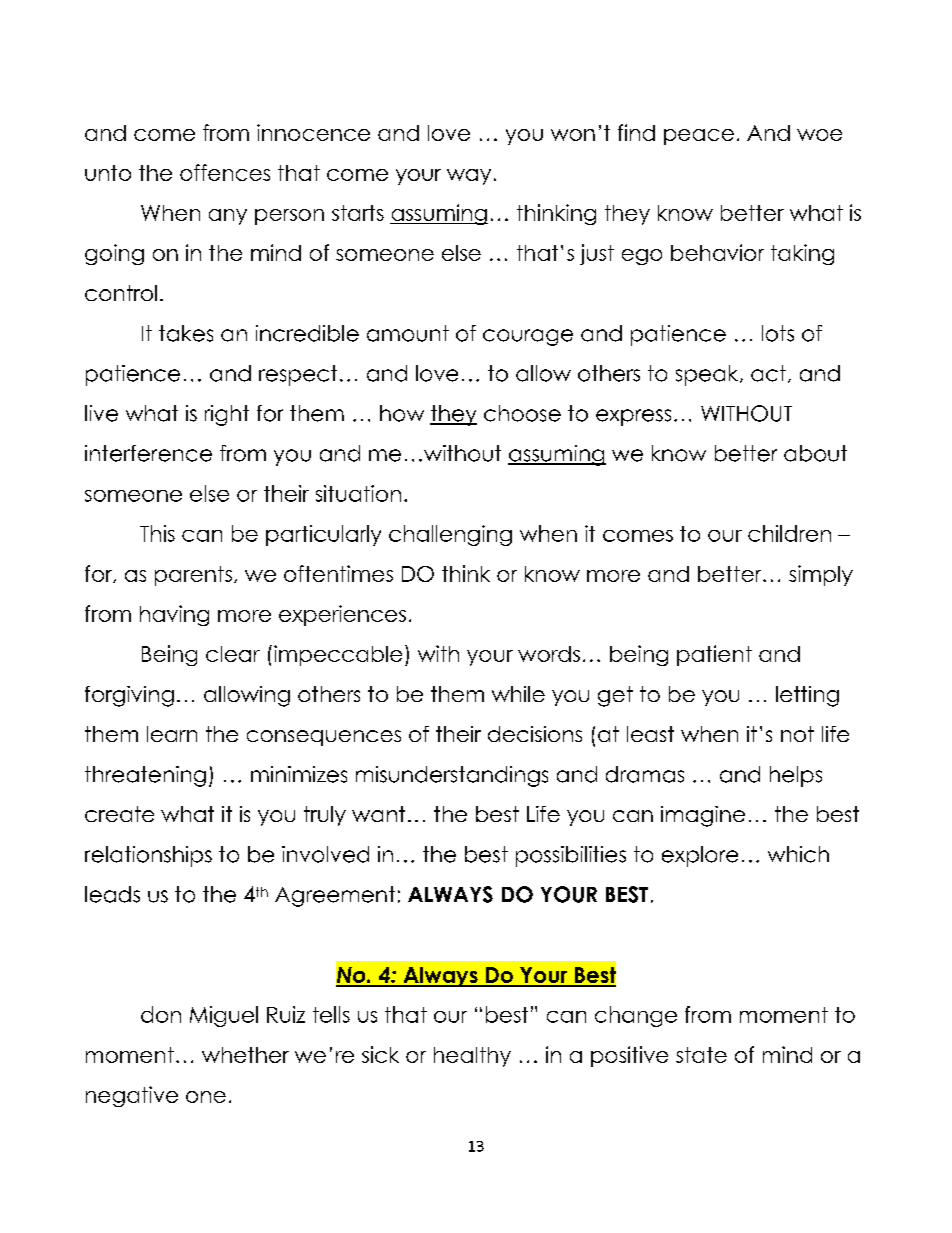 This image has height=1233, width=952. I want to click on offences, so click(225, 172).
